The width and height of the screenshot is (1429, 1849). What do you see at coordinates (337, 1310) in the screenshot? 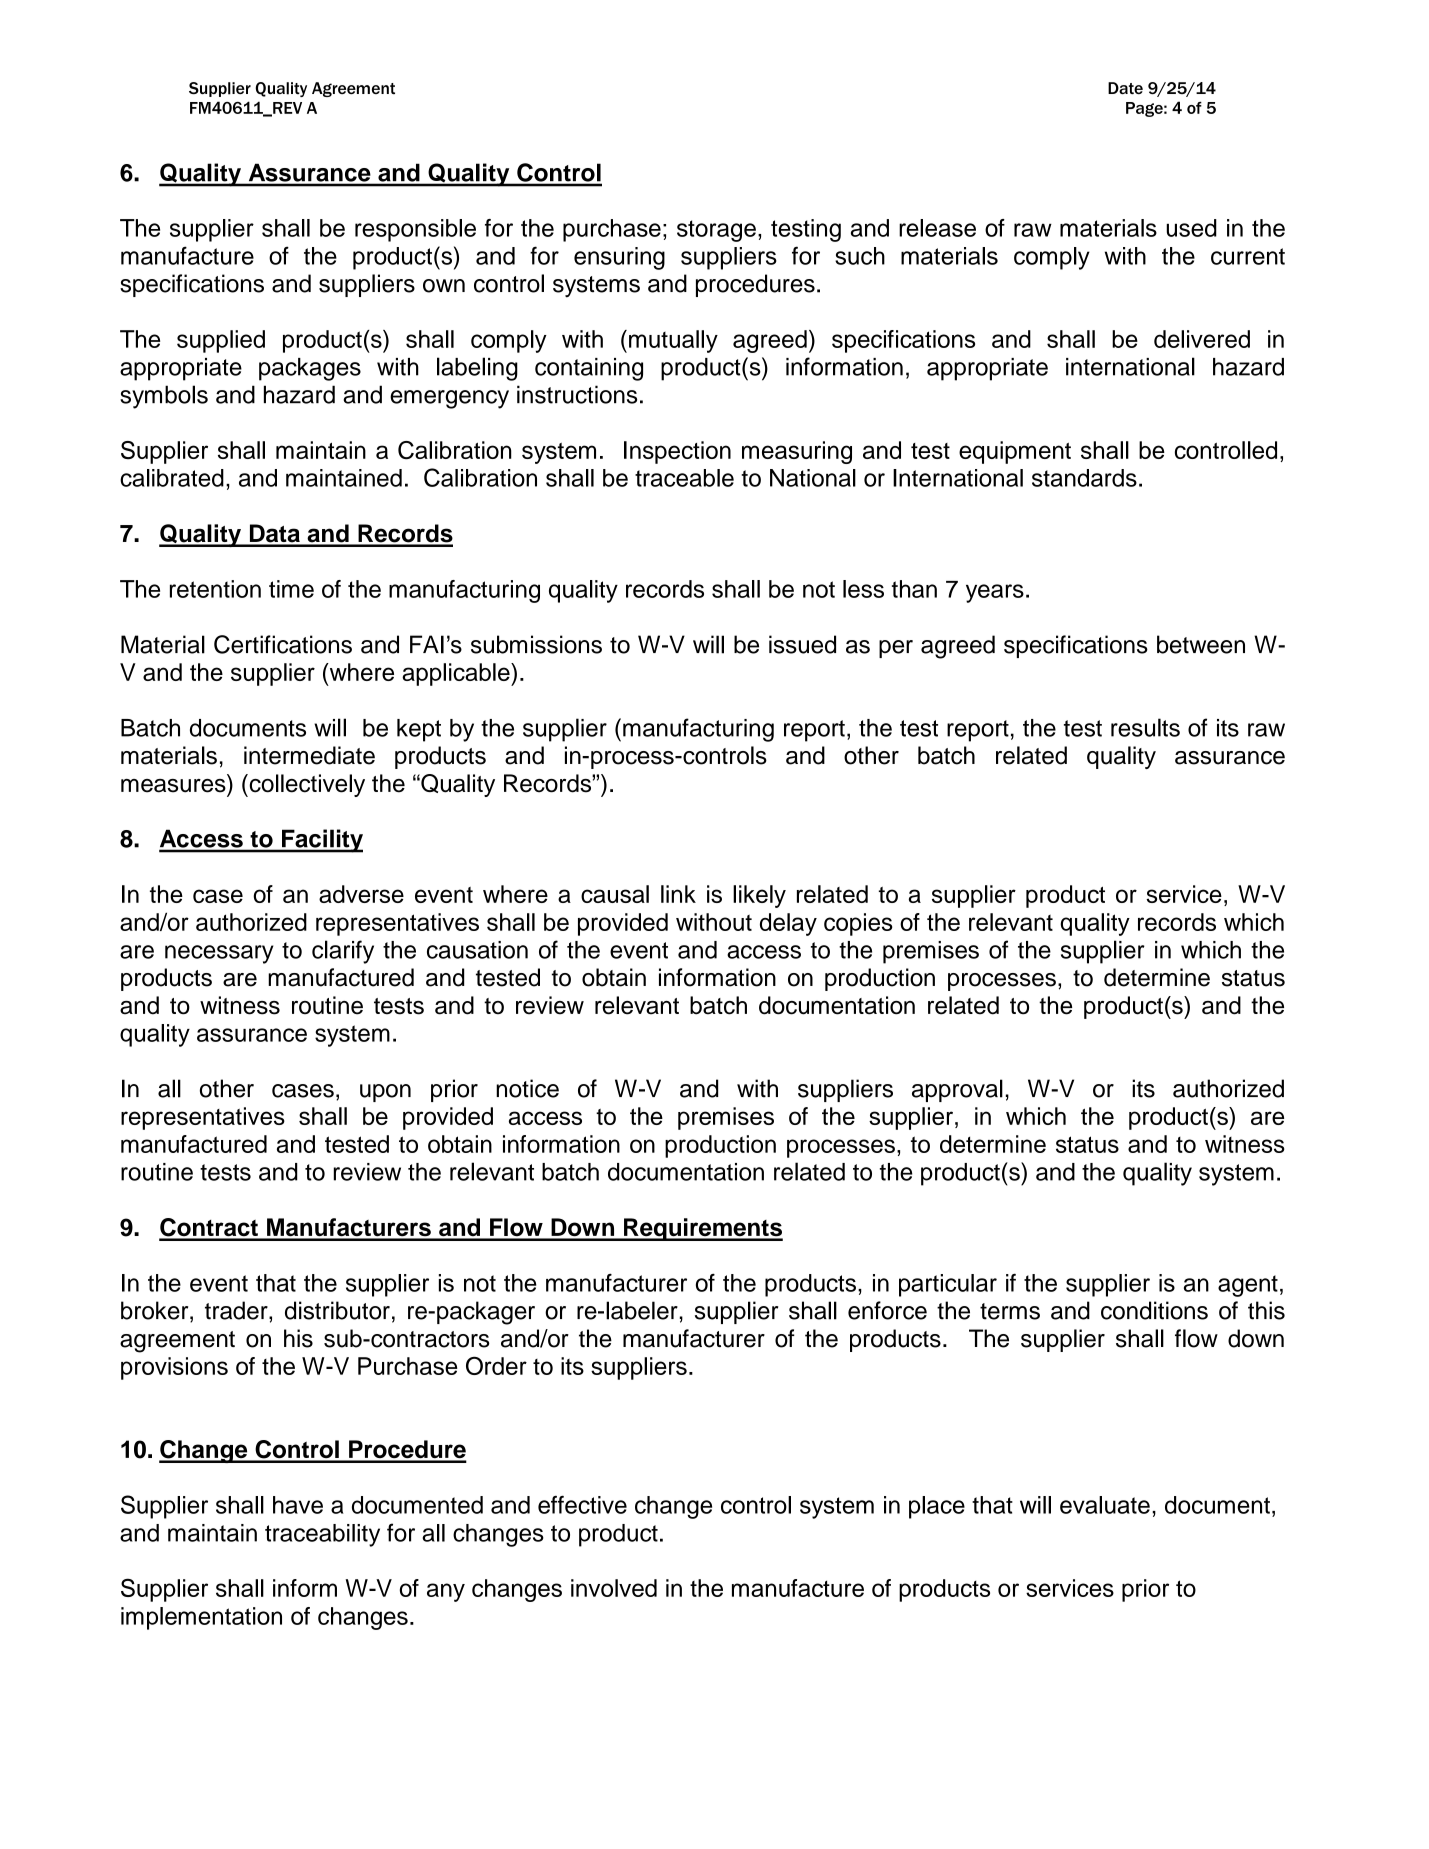
I see `distributor` at bounding box center [337, 1310].
